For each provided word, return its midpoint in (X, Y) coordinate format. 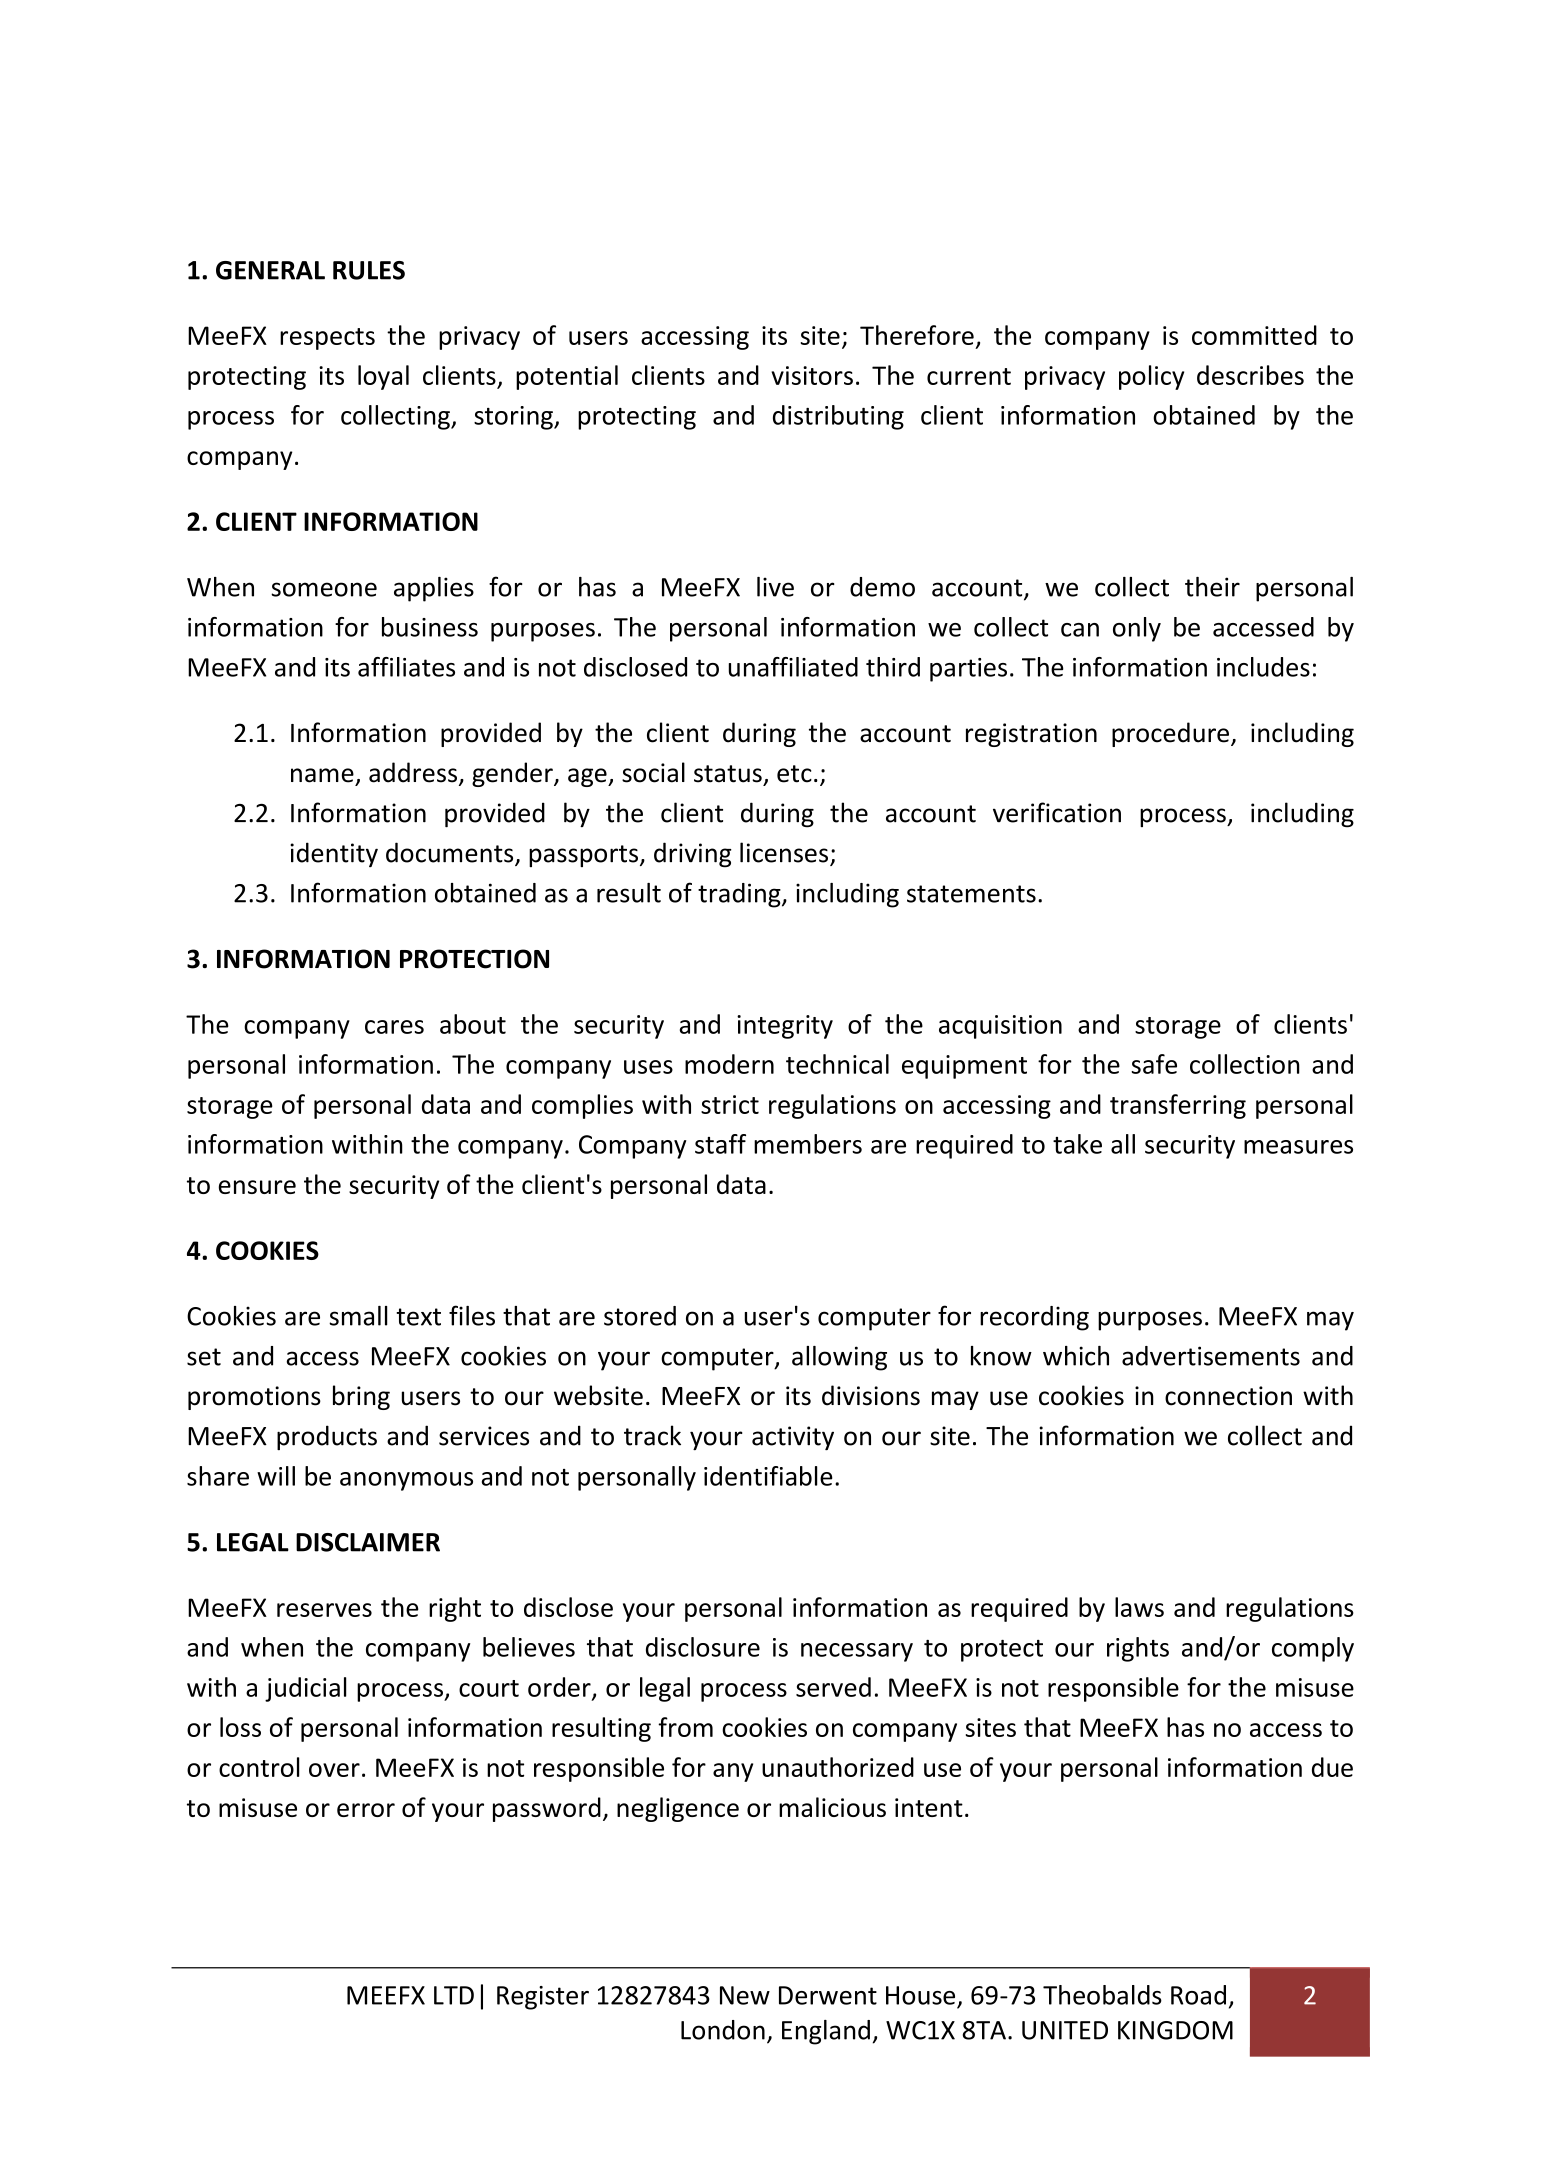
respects (327, 339)
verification (1057, 812)
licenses (784, 852)
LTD (454, 1995)
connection (1228, 1396)
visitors (812, 375)
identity (334, 854)
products (327, 1437)
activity (793, 1438)
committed (1254, 335)
